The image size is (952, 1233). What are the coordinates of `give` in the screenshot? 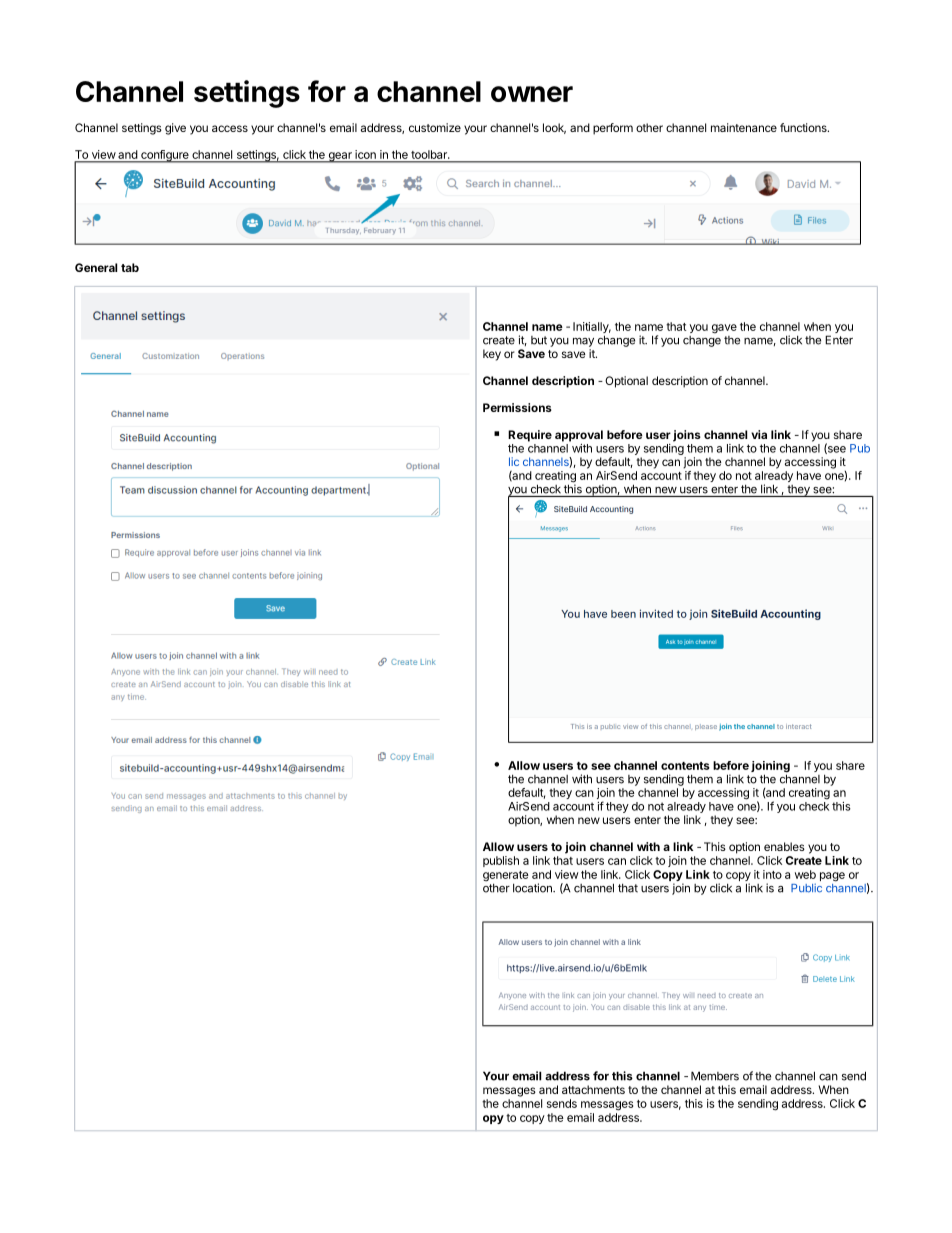 It's located at (175, 129).
